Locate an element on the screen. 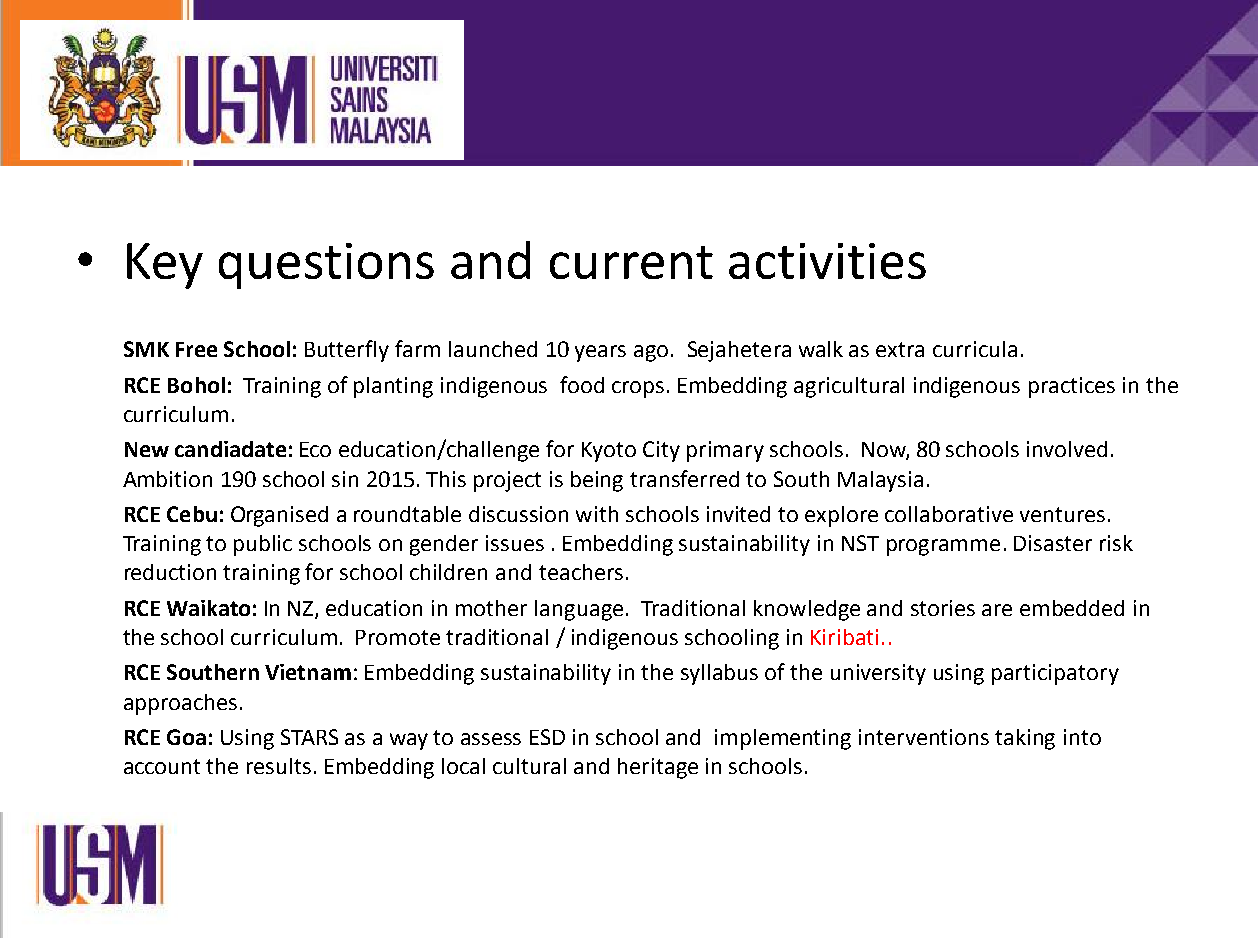 This screenshot has width=1258, height=943. current is located at coordinates (631, 262).
